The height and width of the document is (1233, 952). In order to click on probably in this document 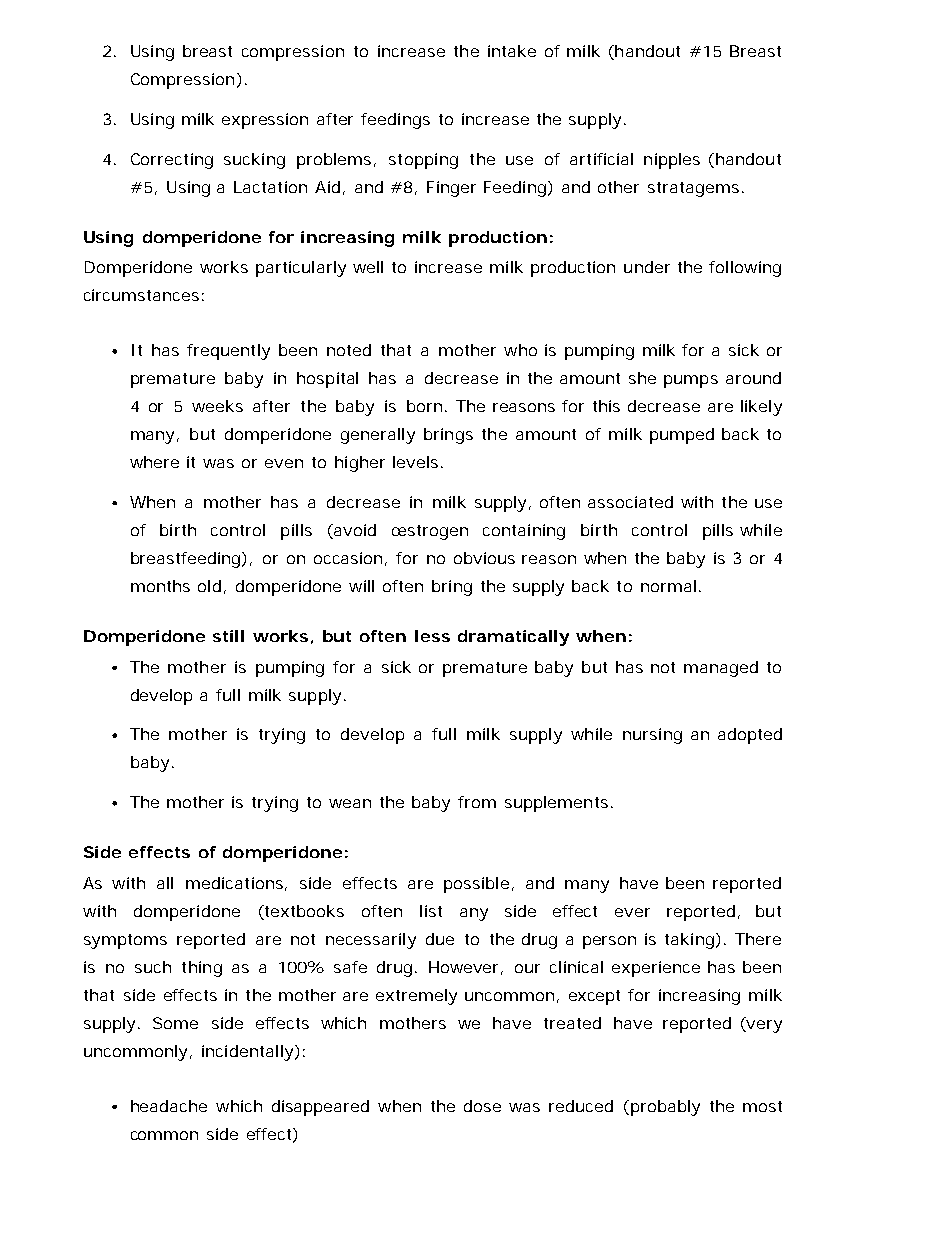, I will do `click(664, 1108)`.
